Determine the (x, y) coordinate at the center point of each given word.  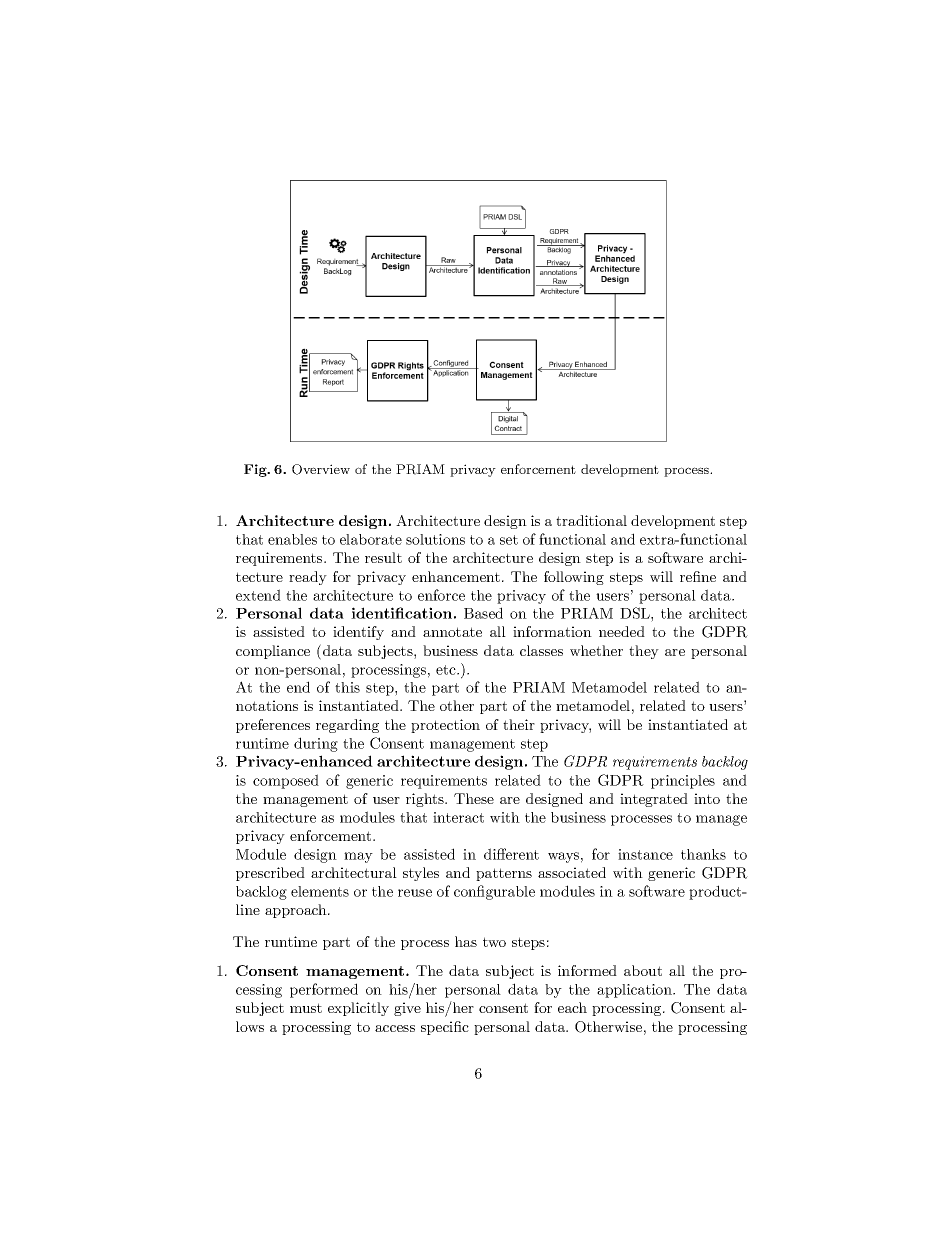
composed (286, 781)
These (474, 798)
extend (258, 595)
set (509, 540)
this (347, 687)
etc (447, 670)
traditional (591, 520)
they (644, 652)
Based (483, 613)
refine (698, 576)
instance (645, 854)
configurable (494, 892)
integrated (654, 800)
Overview (321, 469)
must (306, 1008)
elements (320, 891)
